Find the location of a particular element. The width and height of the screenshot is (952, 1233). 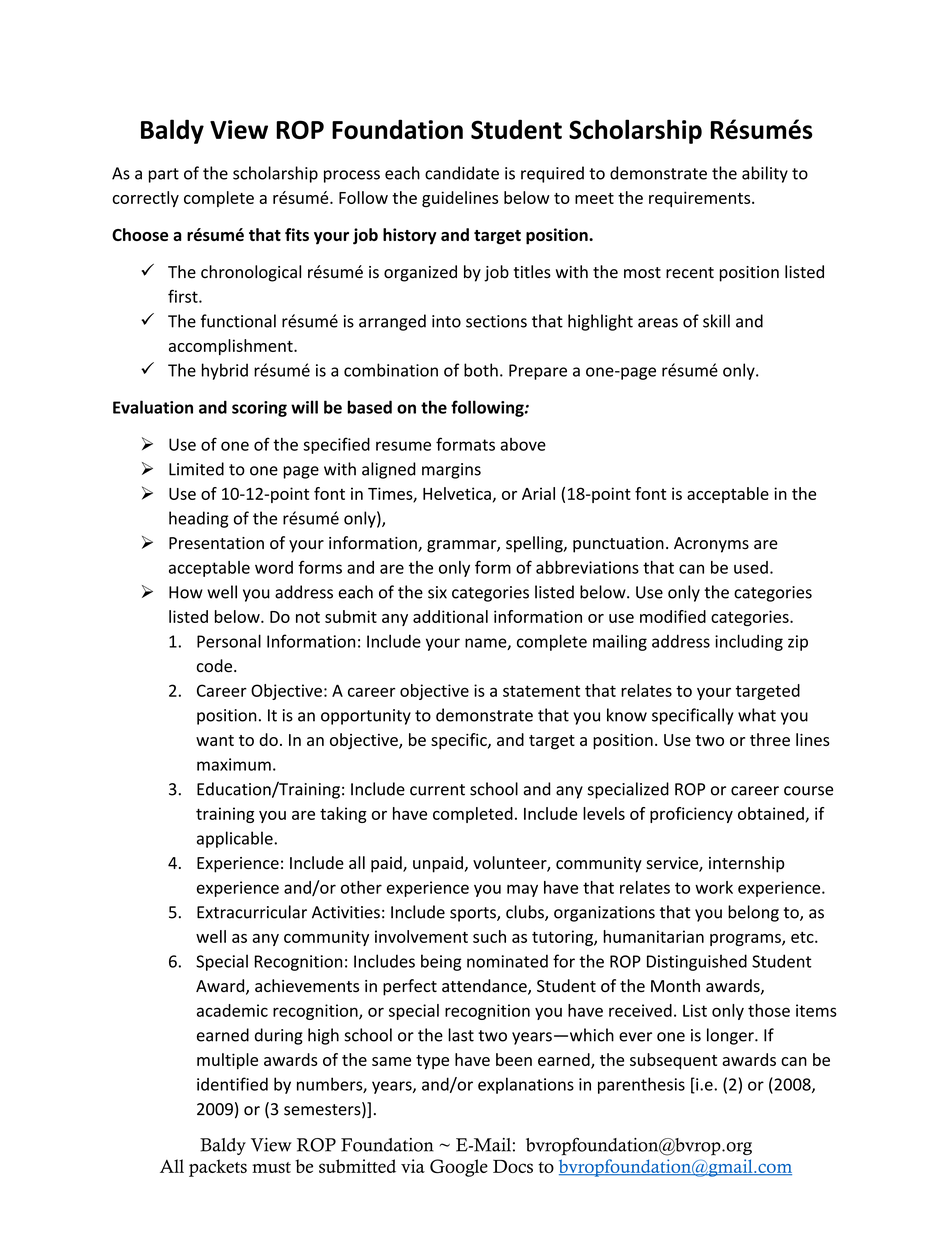

requirements is located at coordinates (701, 199).
